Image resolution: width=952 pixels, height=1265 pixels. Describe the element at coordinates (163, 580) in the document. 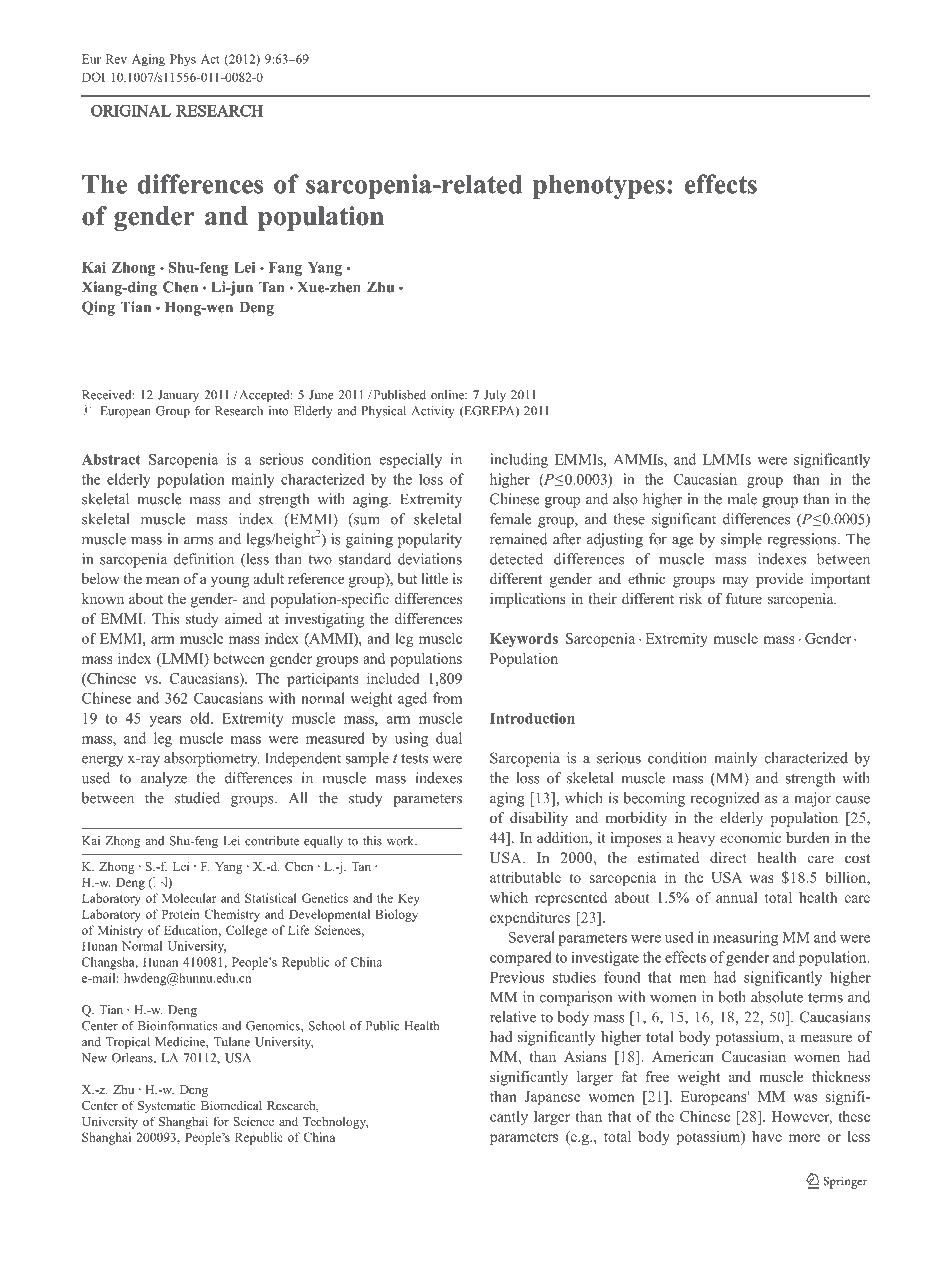

I see `mean` at that location.
